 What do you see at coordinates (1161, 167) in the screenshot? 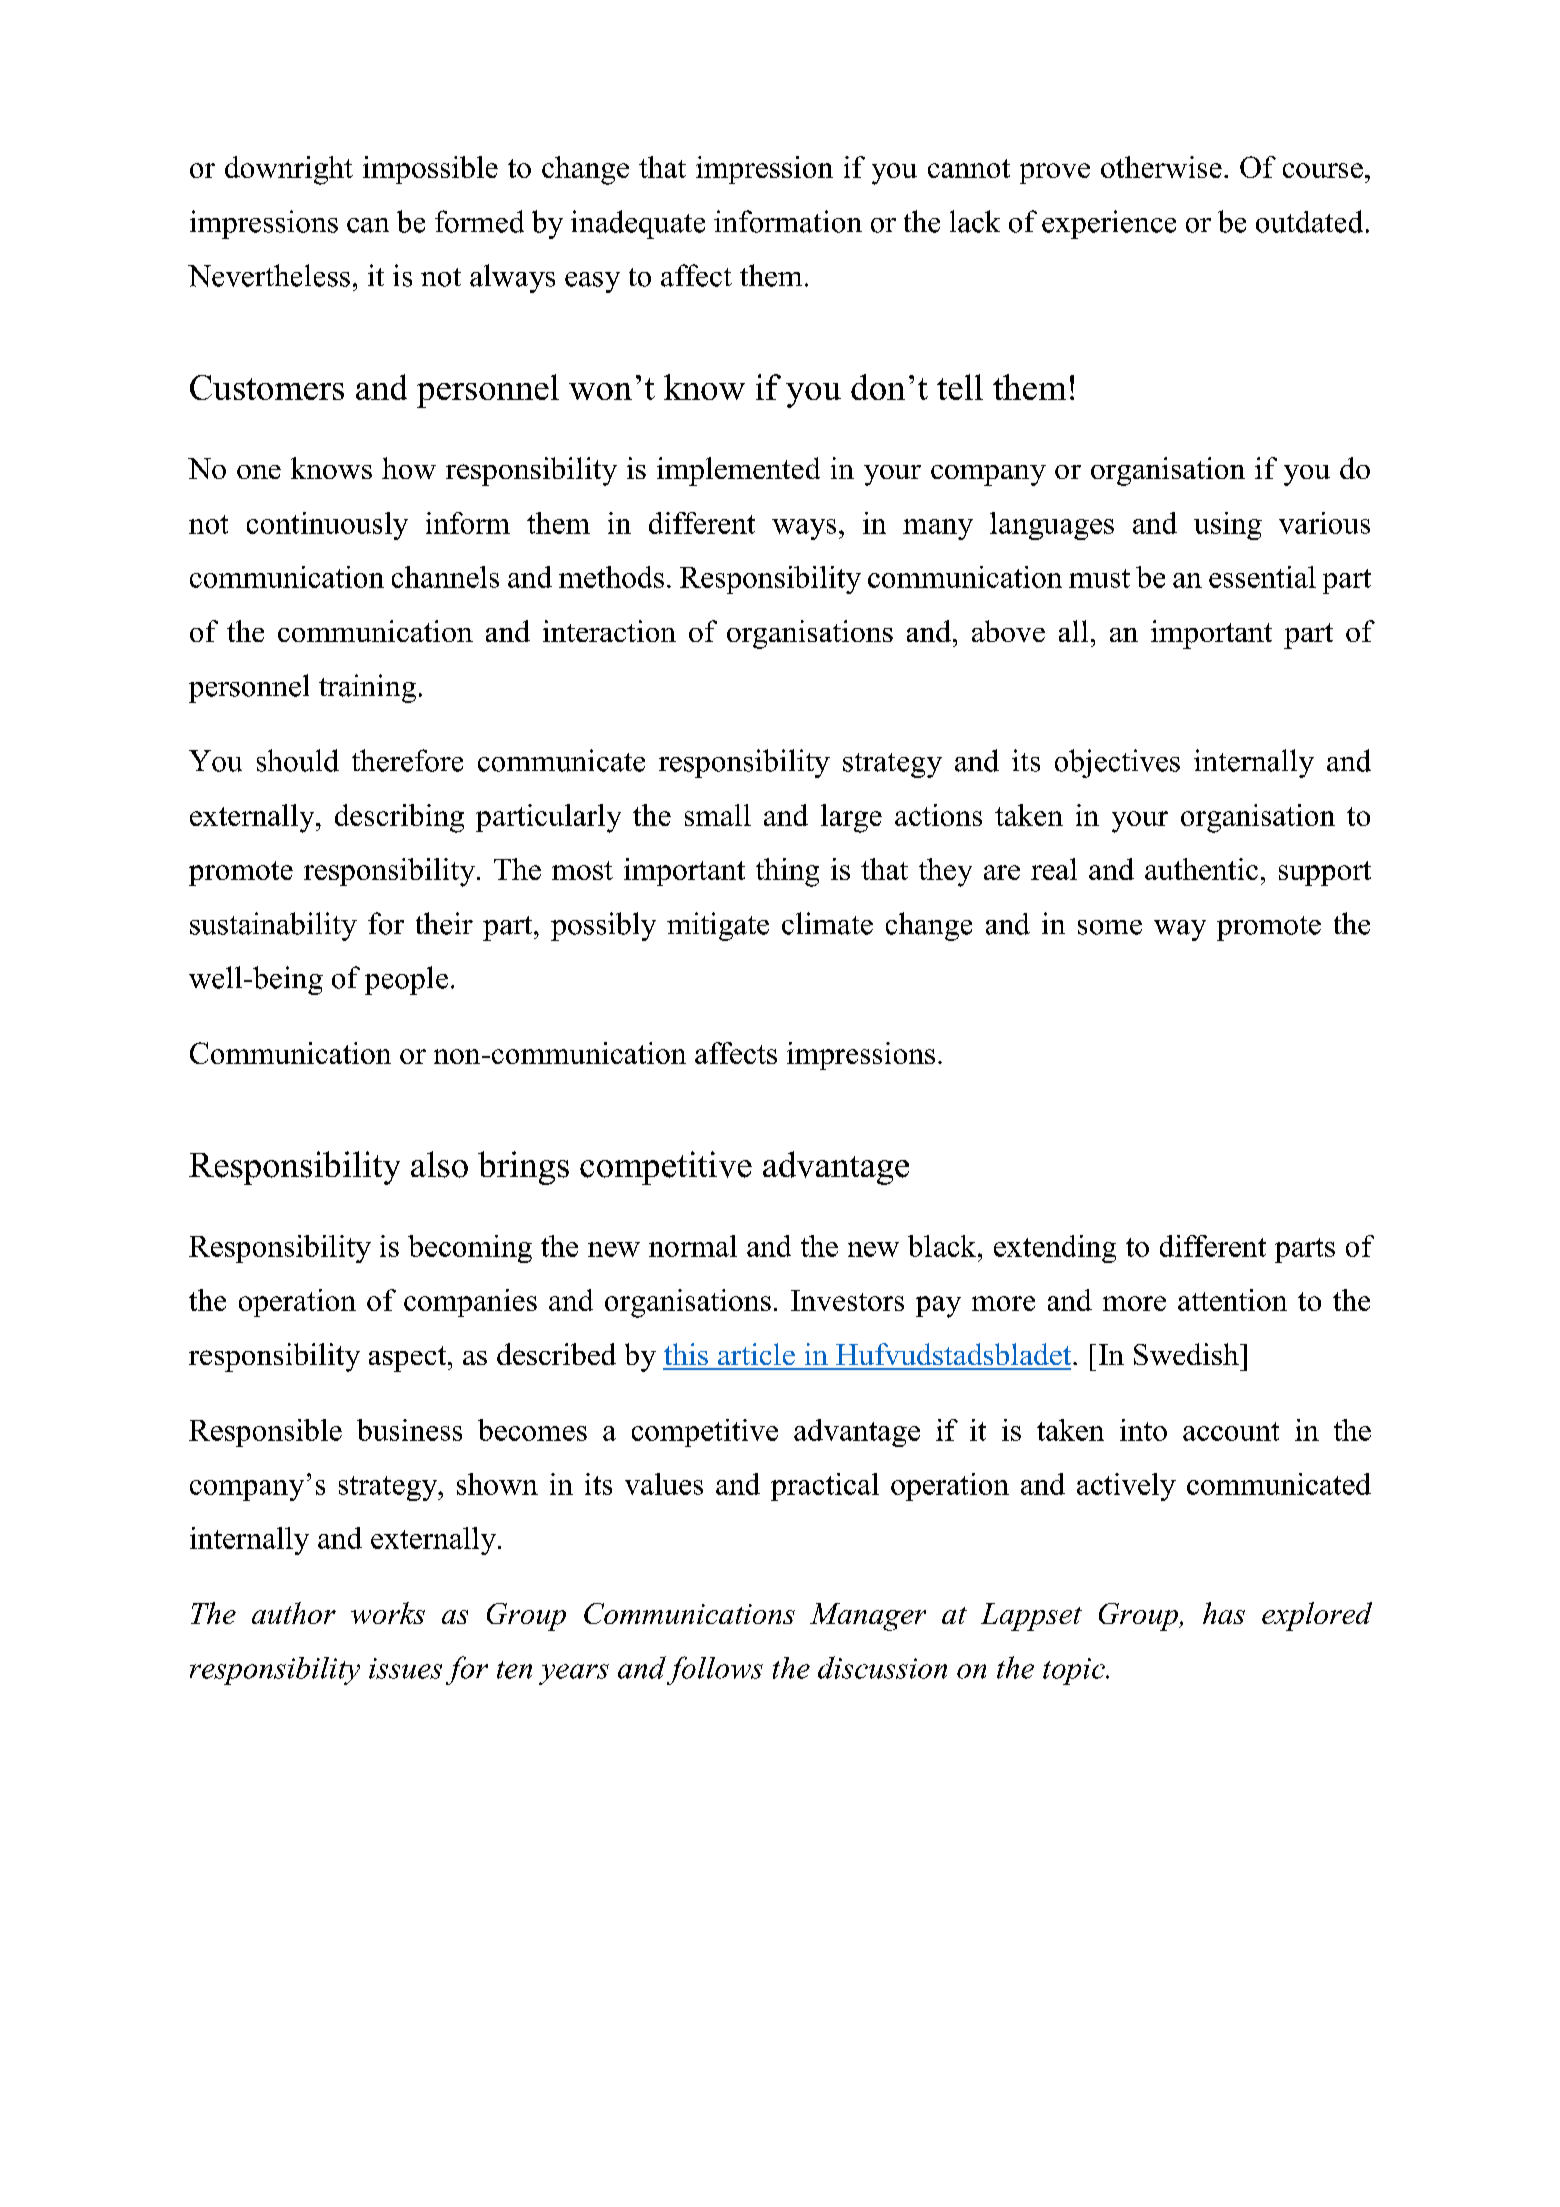
I see `otherwise` at bounding box center [1161, 167].
